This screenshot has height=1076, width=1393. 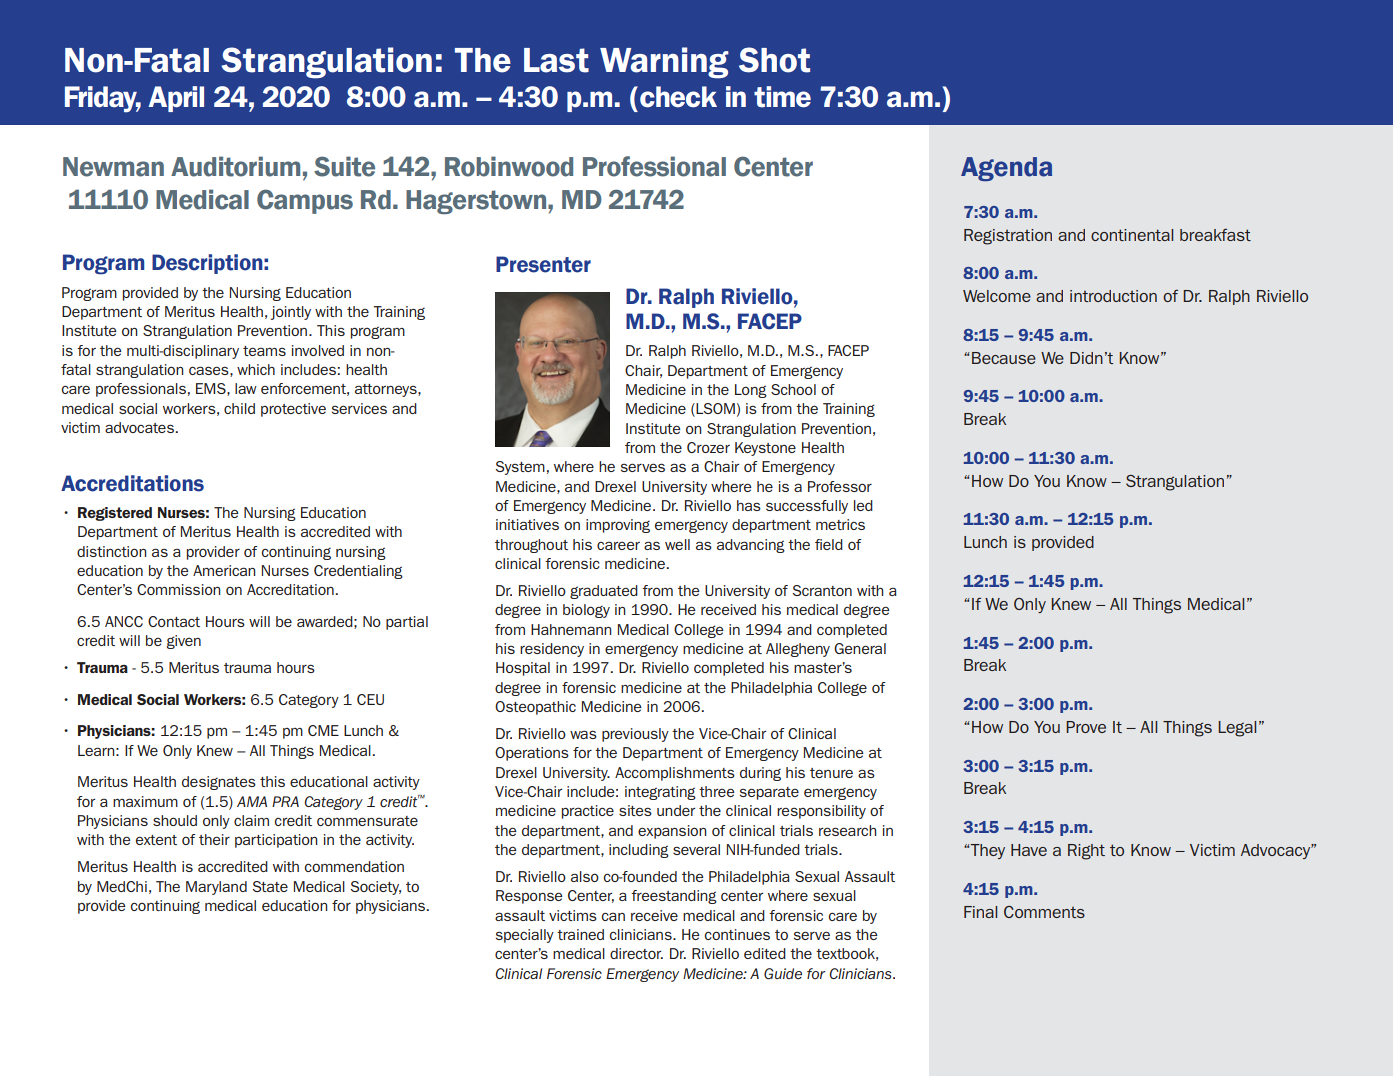 What do you see at coordinates (216, 888) in the screenshot?
I see `Maryland` at bounding box center [216, 888].
